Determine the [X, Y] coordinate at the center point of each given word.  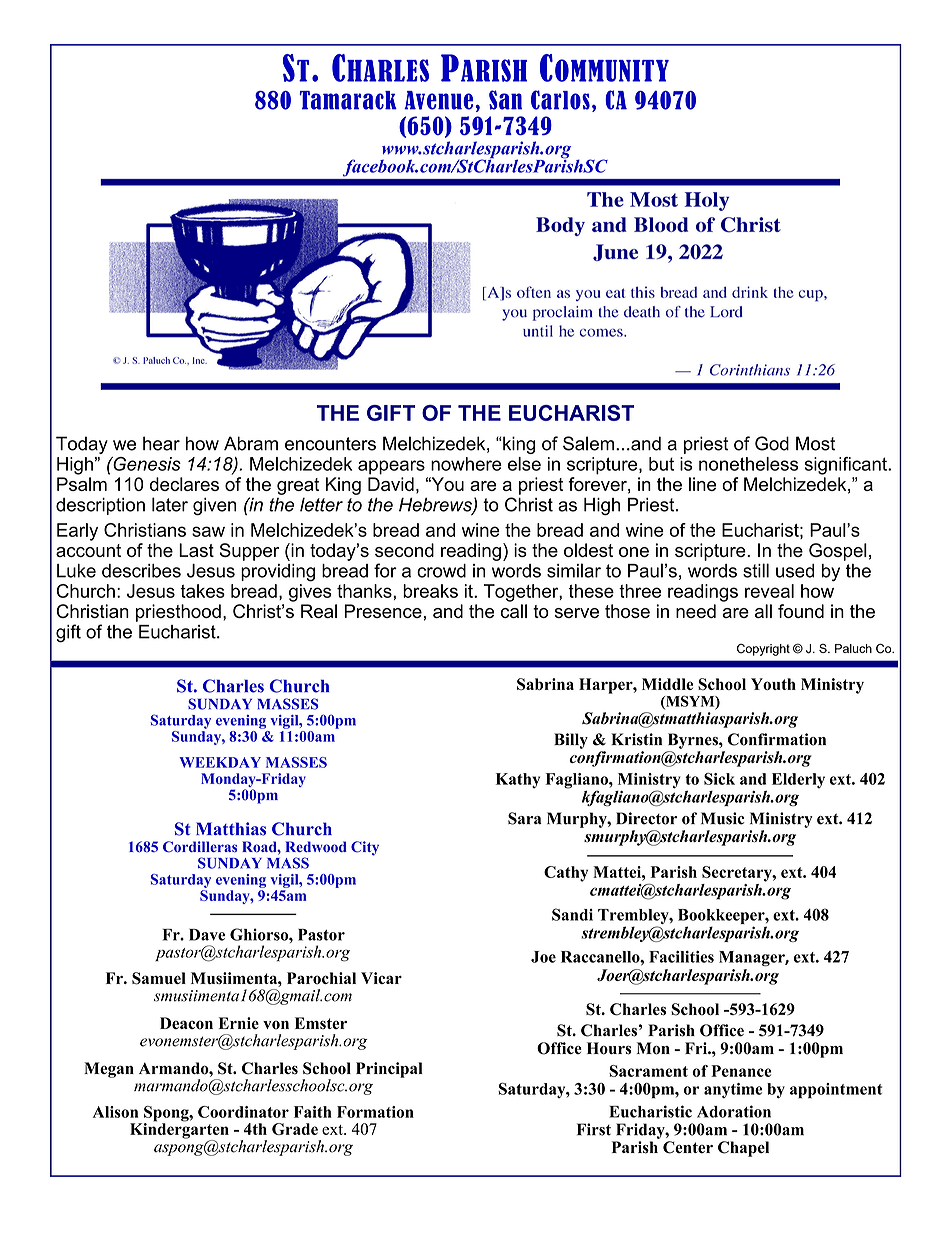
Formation [375, 1112]
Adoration [734, 1111]
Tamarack [348, 100]
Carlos [560, 100]
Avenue [438, 100]
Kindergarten [179, 1131]
